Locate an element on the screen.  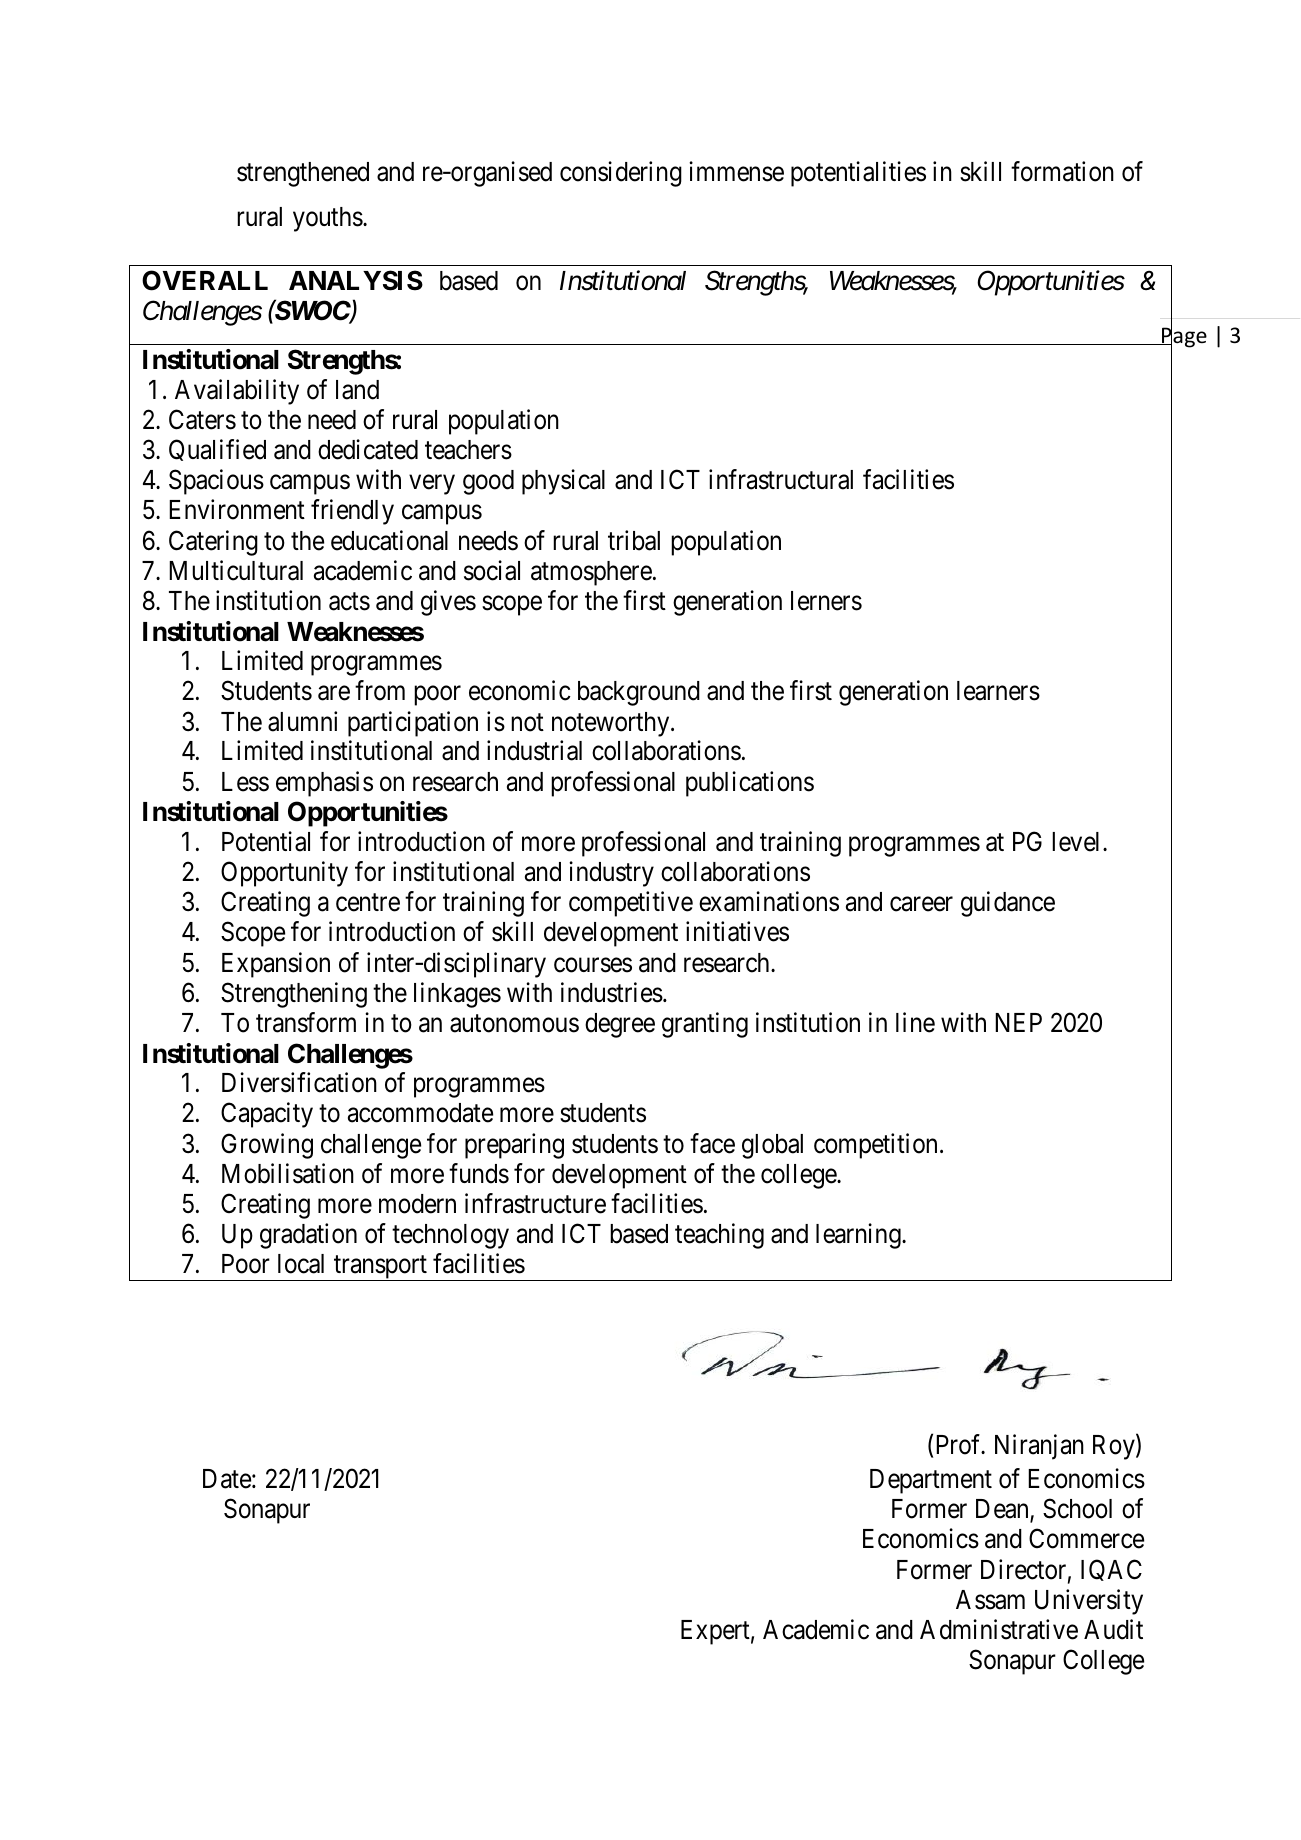
learners is located at coordinates (998, 691).
